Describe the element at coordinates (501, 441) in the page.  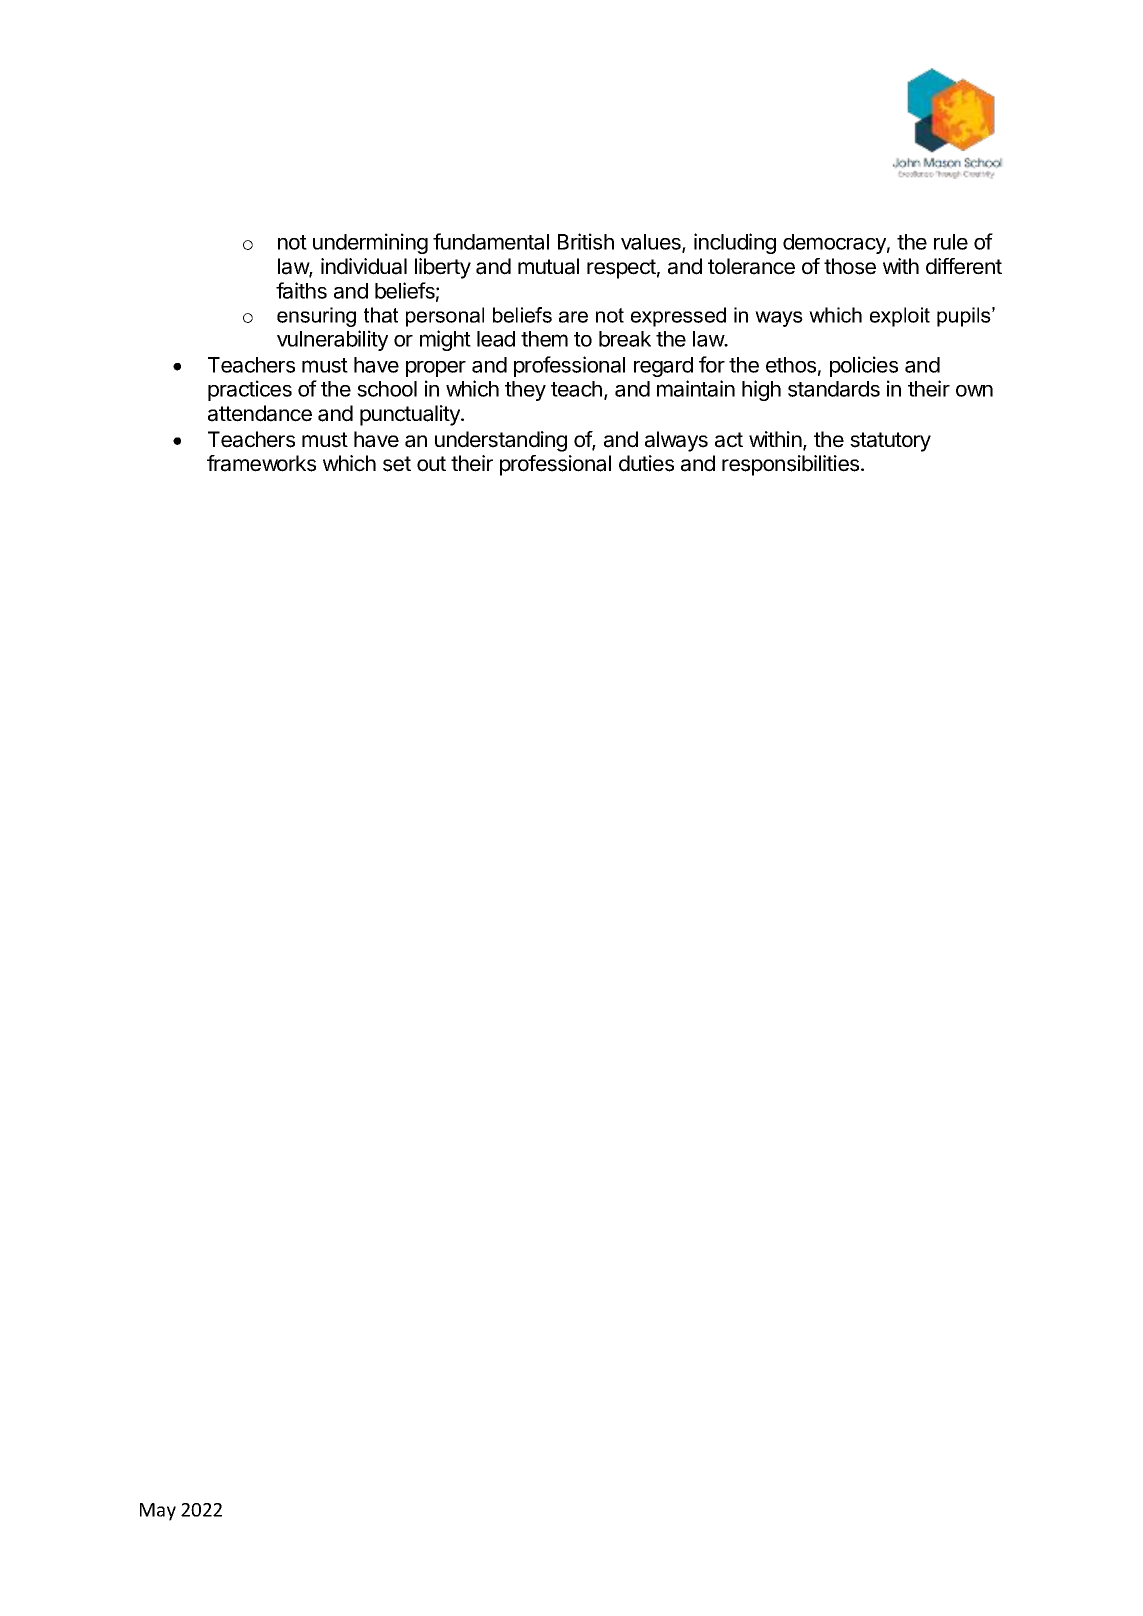
I see `understanding` at that location.
